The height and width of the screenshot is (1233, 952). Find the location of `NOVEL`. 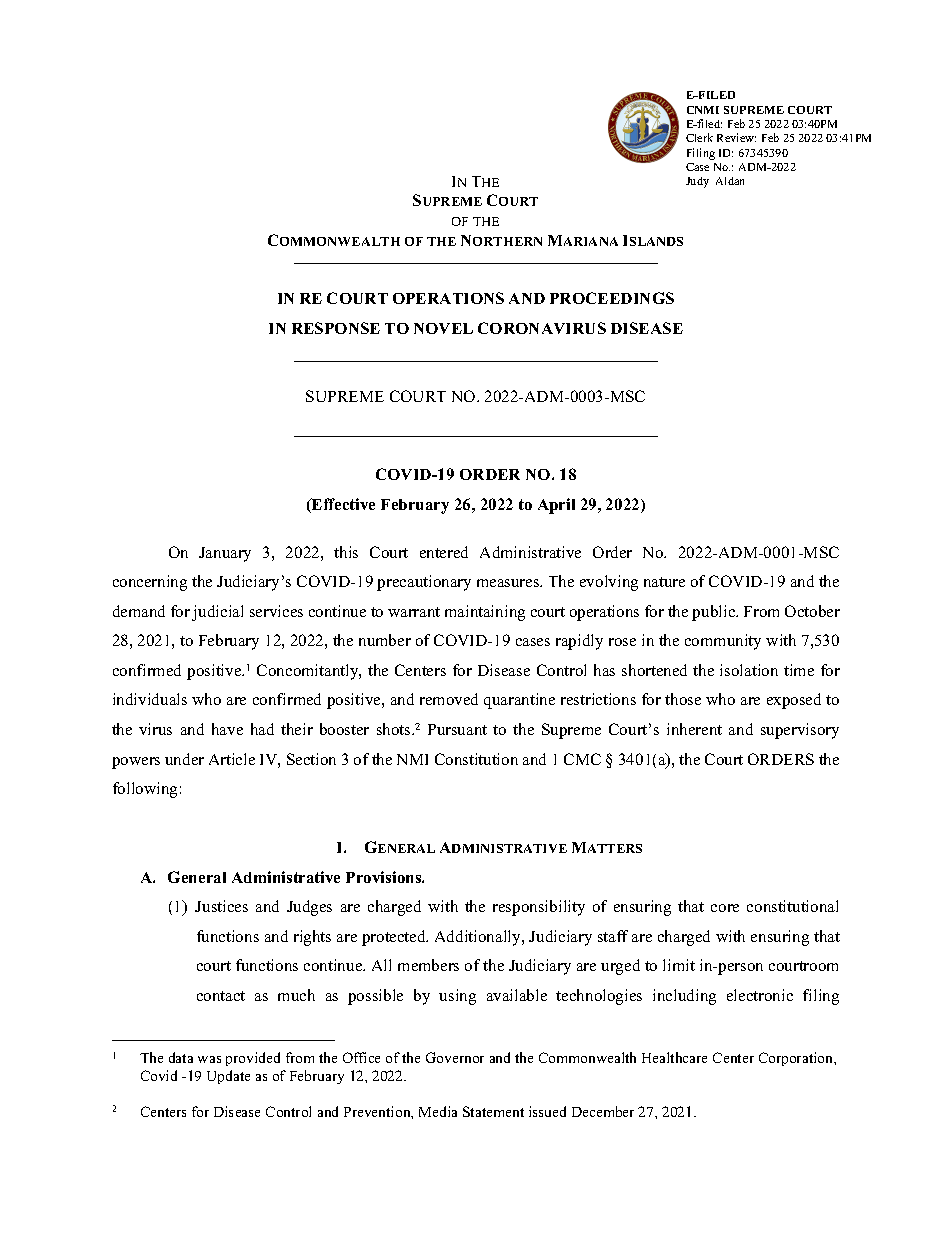

NOVEL is located at coordinates (443, 328).
